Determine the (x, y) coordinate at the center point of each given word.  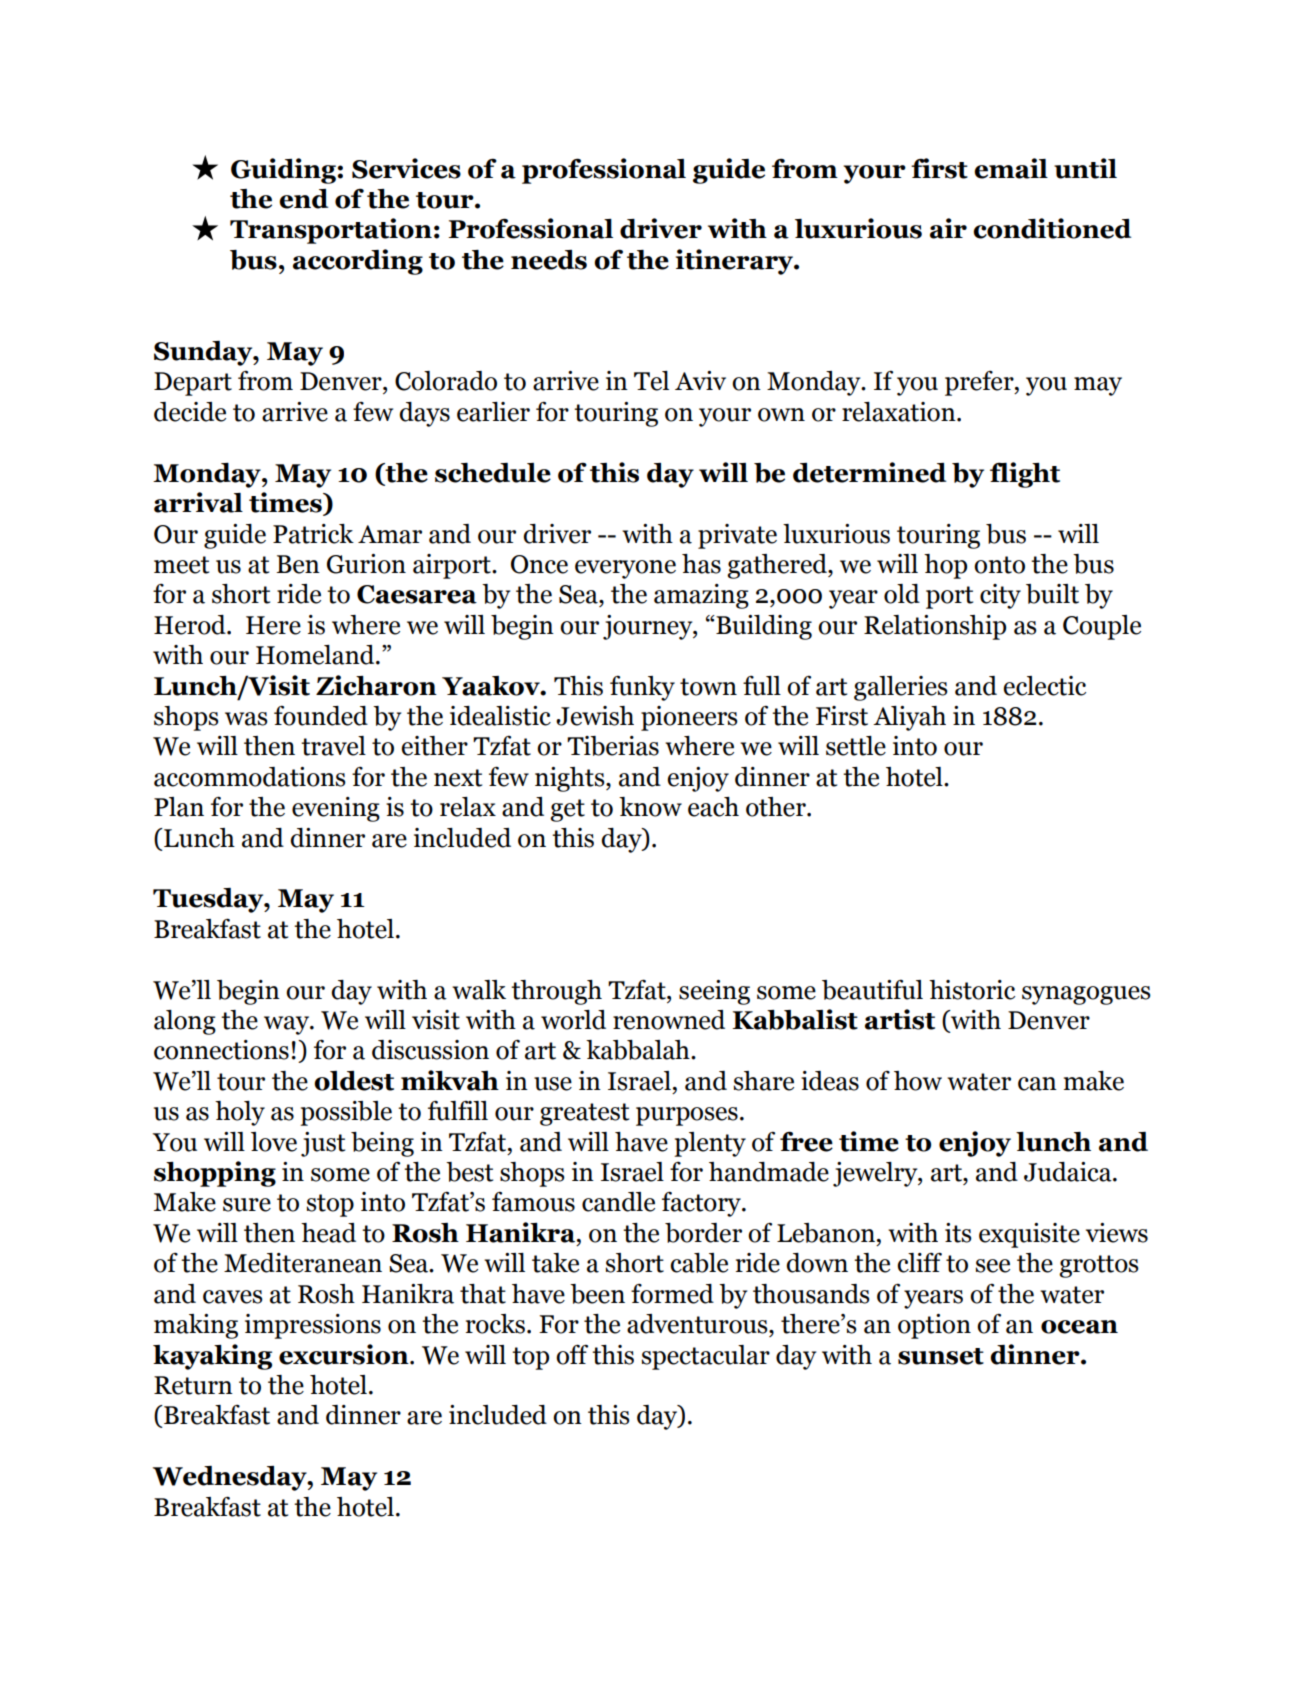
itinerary (735, 262)
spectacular (706, 1357)
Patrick (313, 534)
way (287, 1025)
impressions (313, 1326)
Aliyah (909, 718)
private (737, 536)
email (1011, 168)
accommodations (250, 777)
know (650, 807)
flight (1025, 475)
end (303, 199)
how (918, 1081)
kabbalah (639, 1050)
